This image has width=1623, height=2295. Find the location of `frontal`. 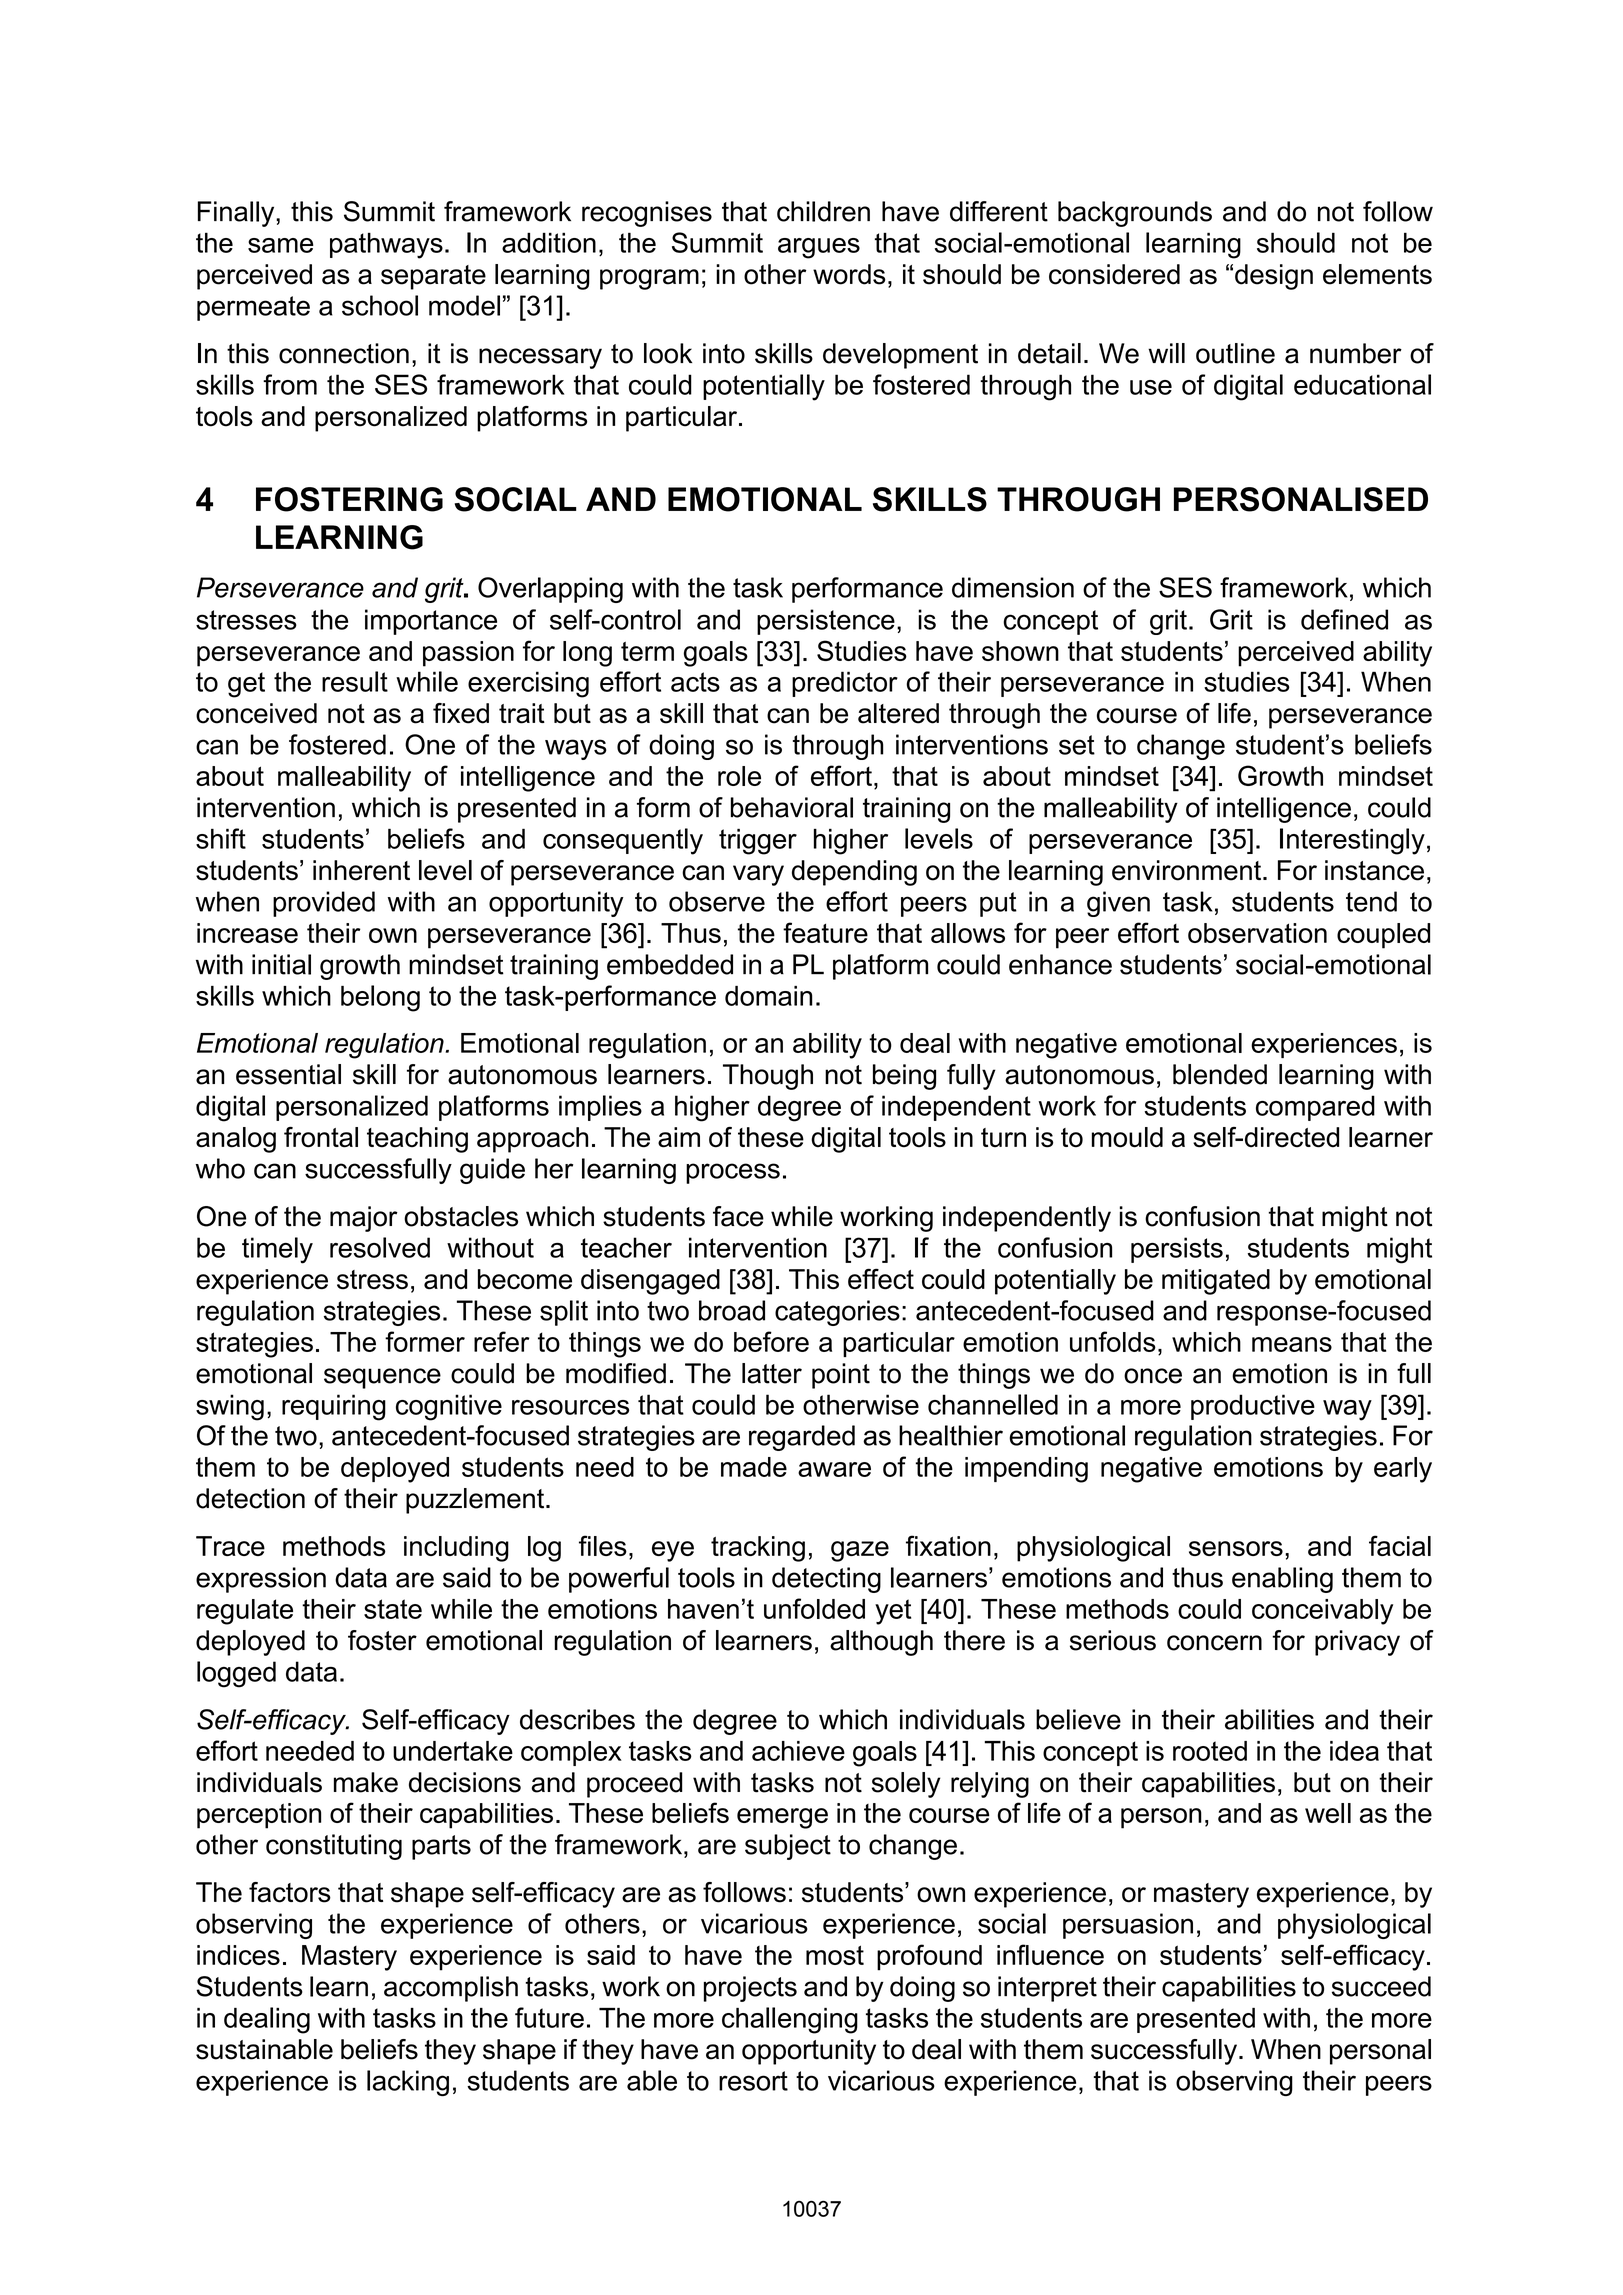

frontal is located at coordinates (321, 1137).
